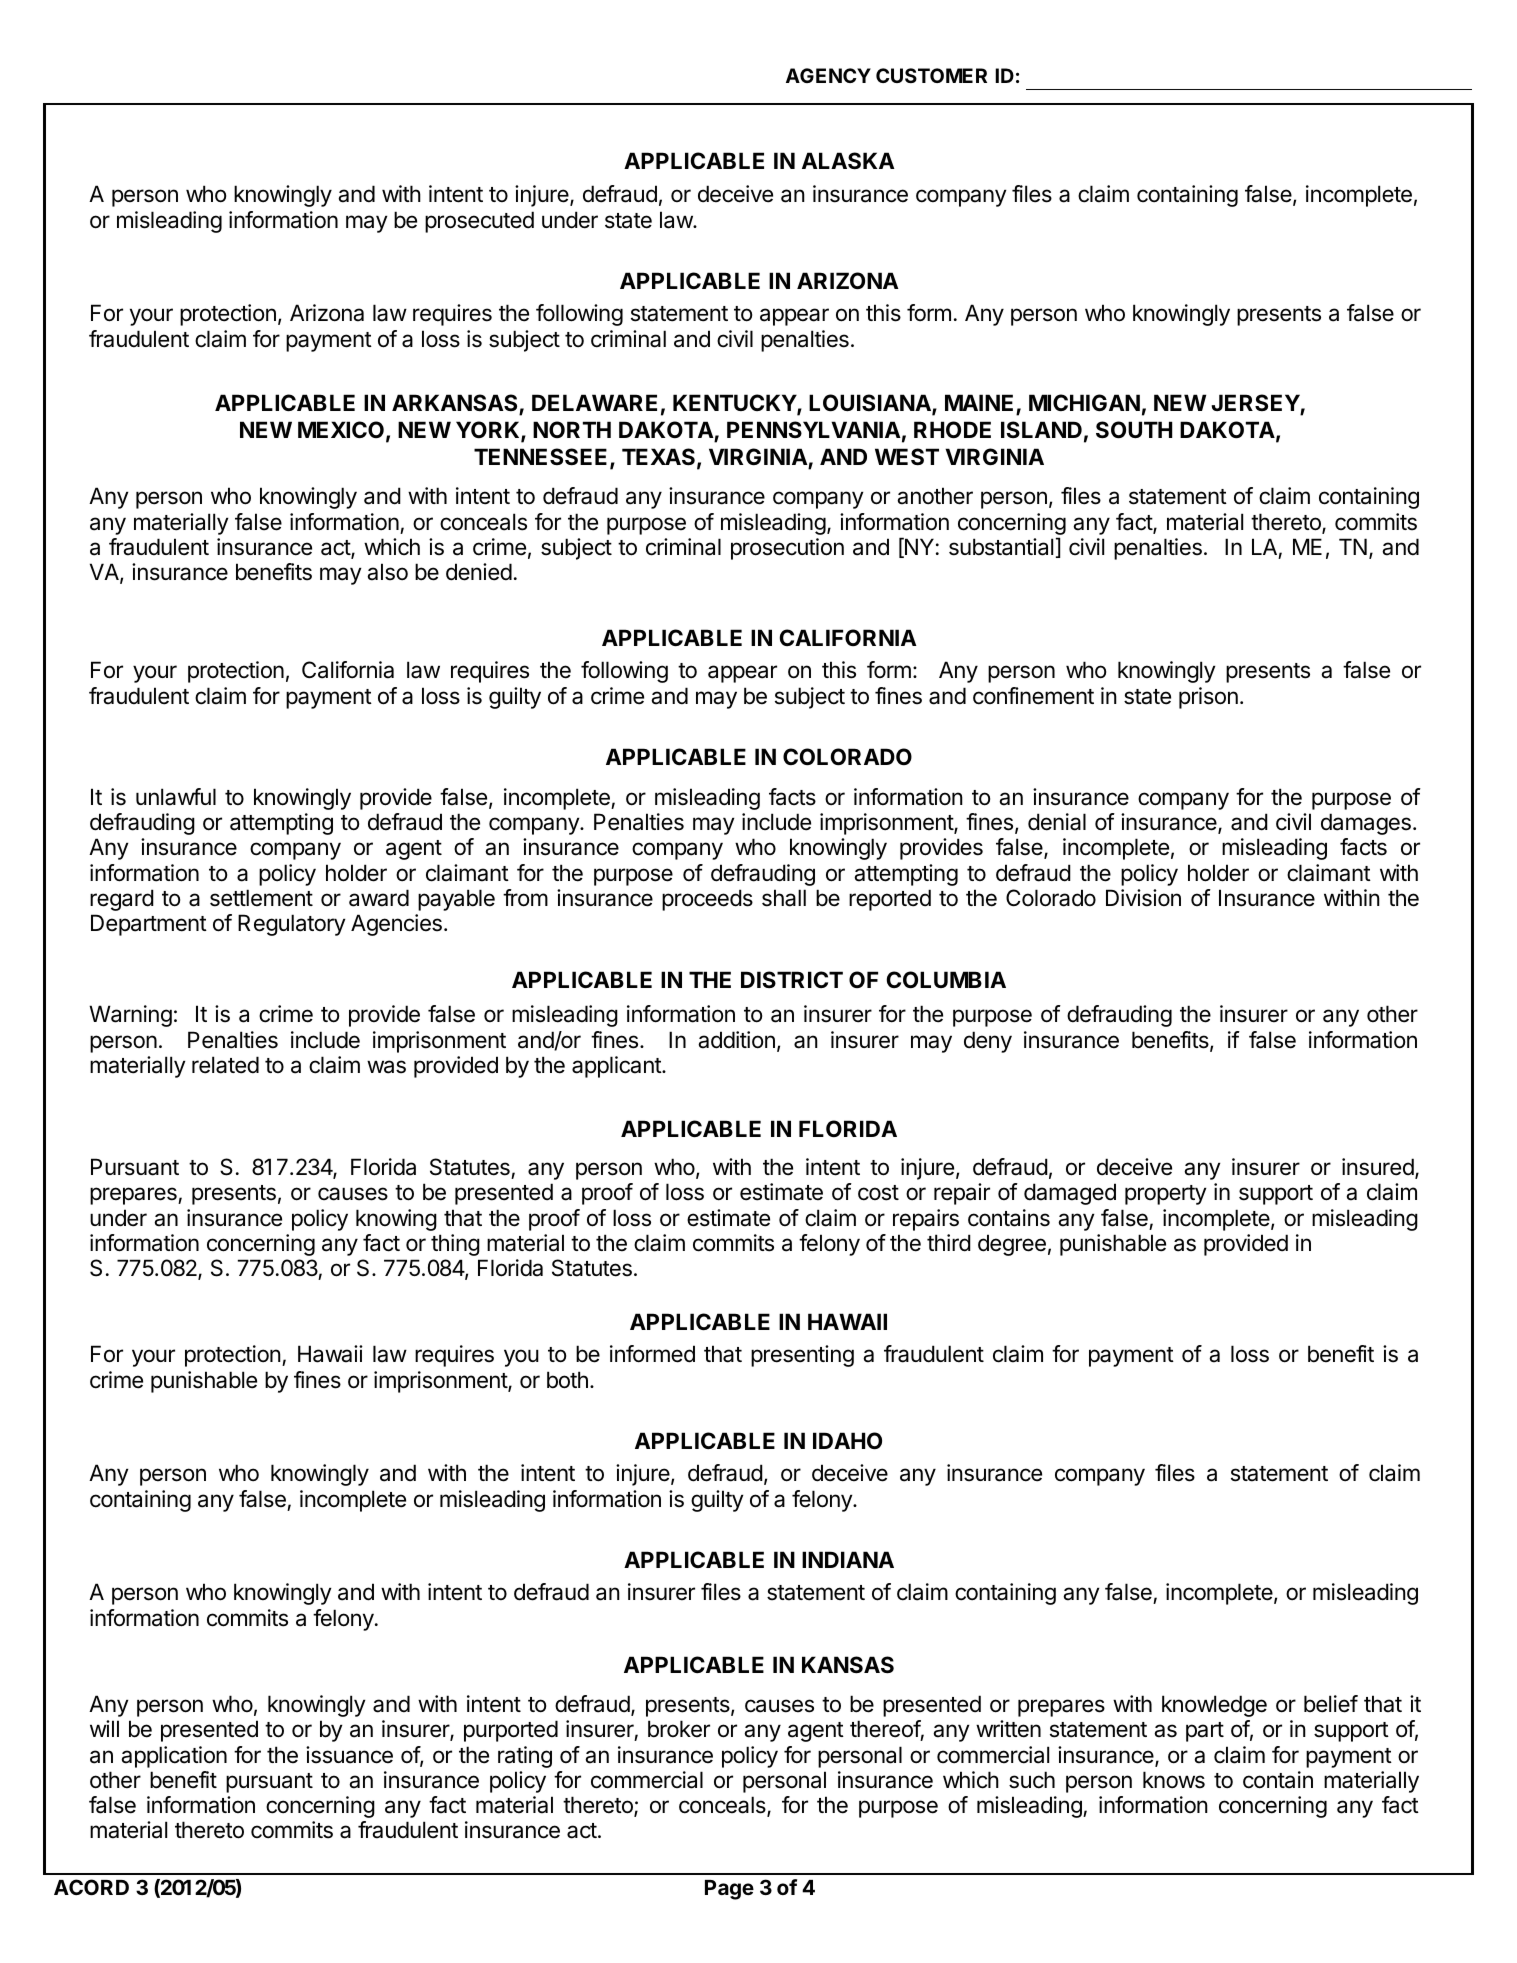 The height and width of the screenshot is (1963, 1517). Describe the element at coordinates (828, 75) in the screenshot. I see `AGENCY` at that location.
